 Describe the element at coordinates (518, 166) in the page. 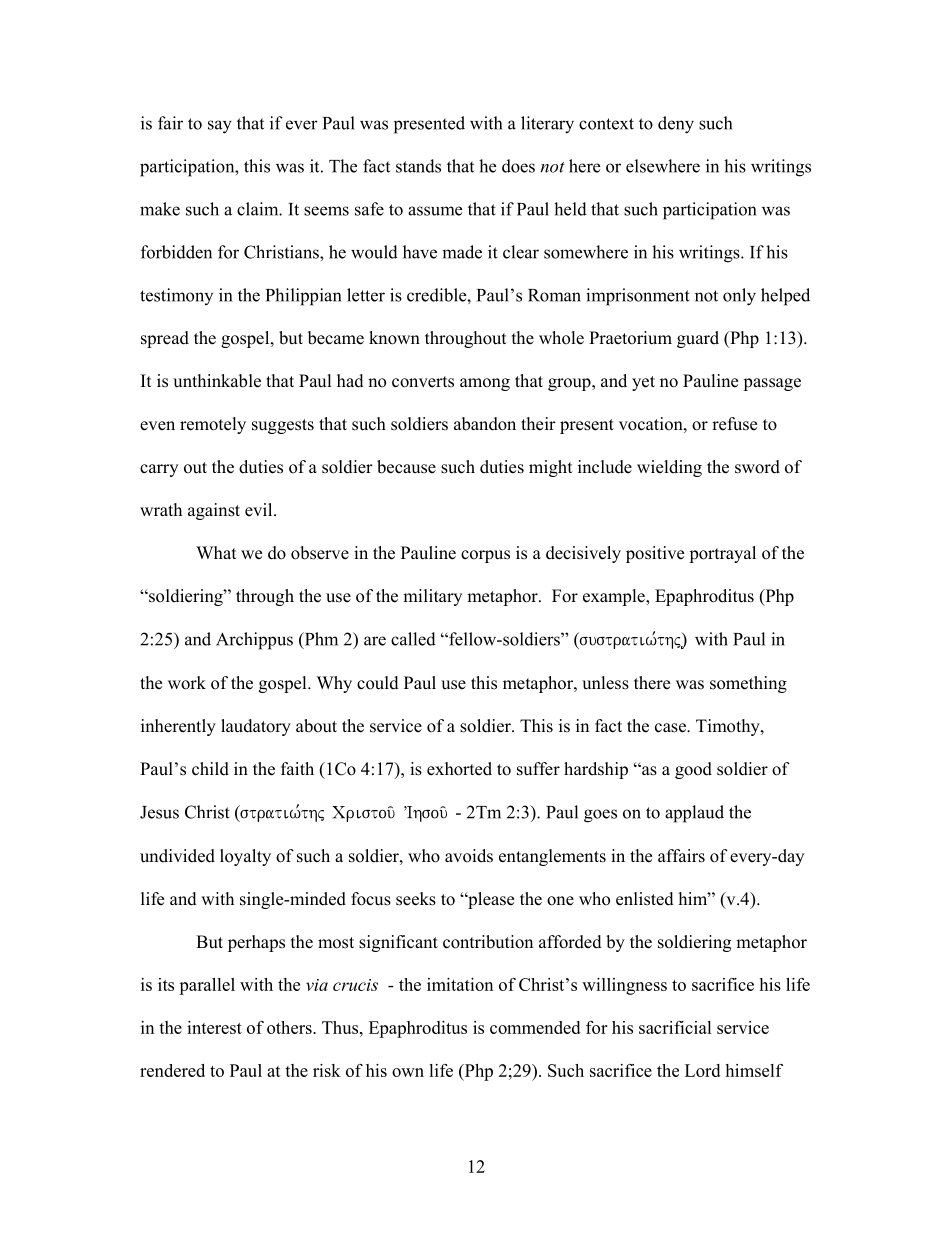

I see `does` at that location.
